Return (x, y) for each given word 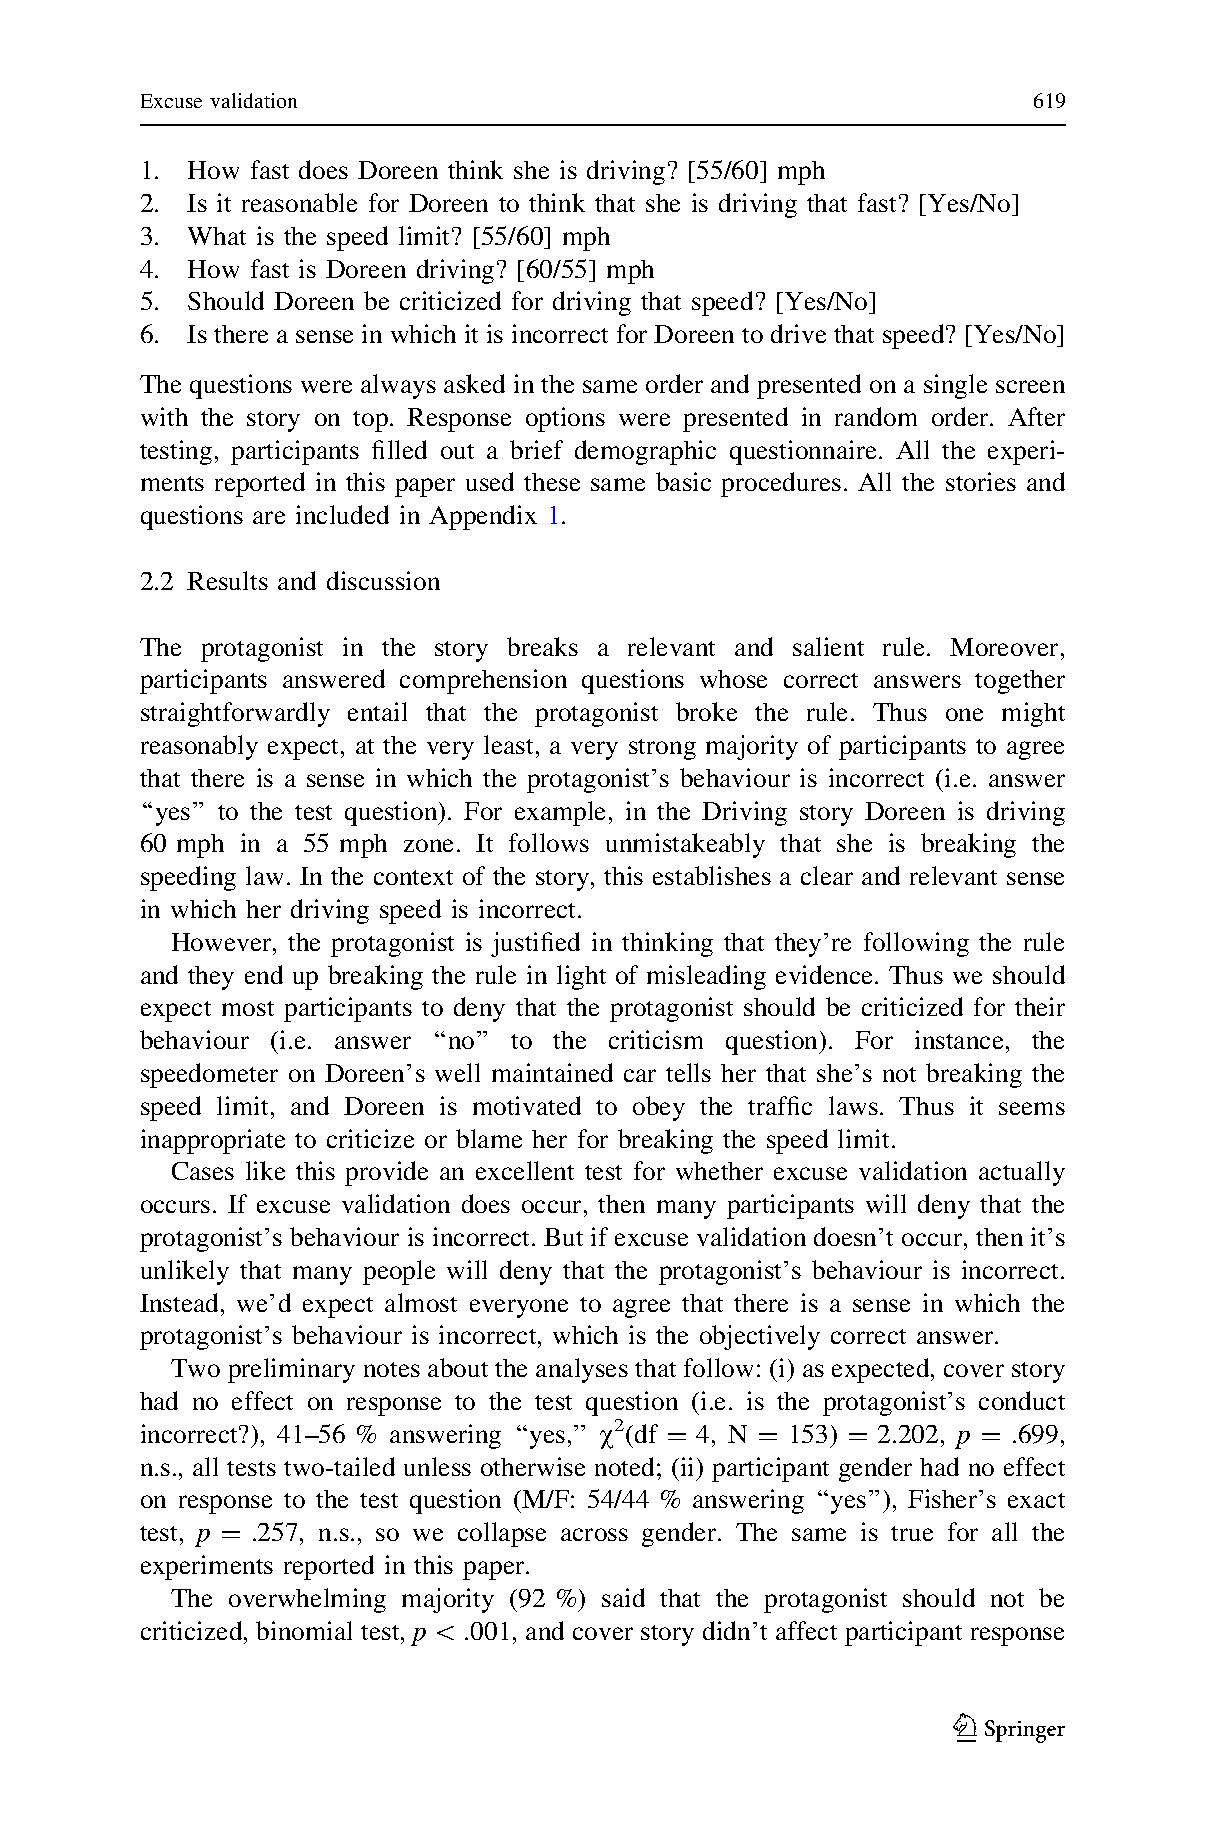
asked (474, 383)
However (223, 942)
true (912, 1533)
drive (798, 333)
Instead (179, 1302)
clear (827, 875)
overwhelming (307, 1600)
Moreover (1004, 647)
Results (227, 580)
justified (535, 944)
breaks (542, 646)
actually (1022, 1173)
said (623, 1597)
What (217, 236)
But (563, 1237)
